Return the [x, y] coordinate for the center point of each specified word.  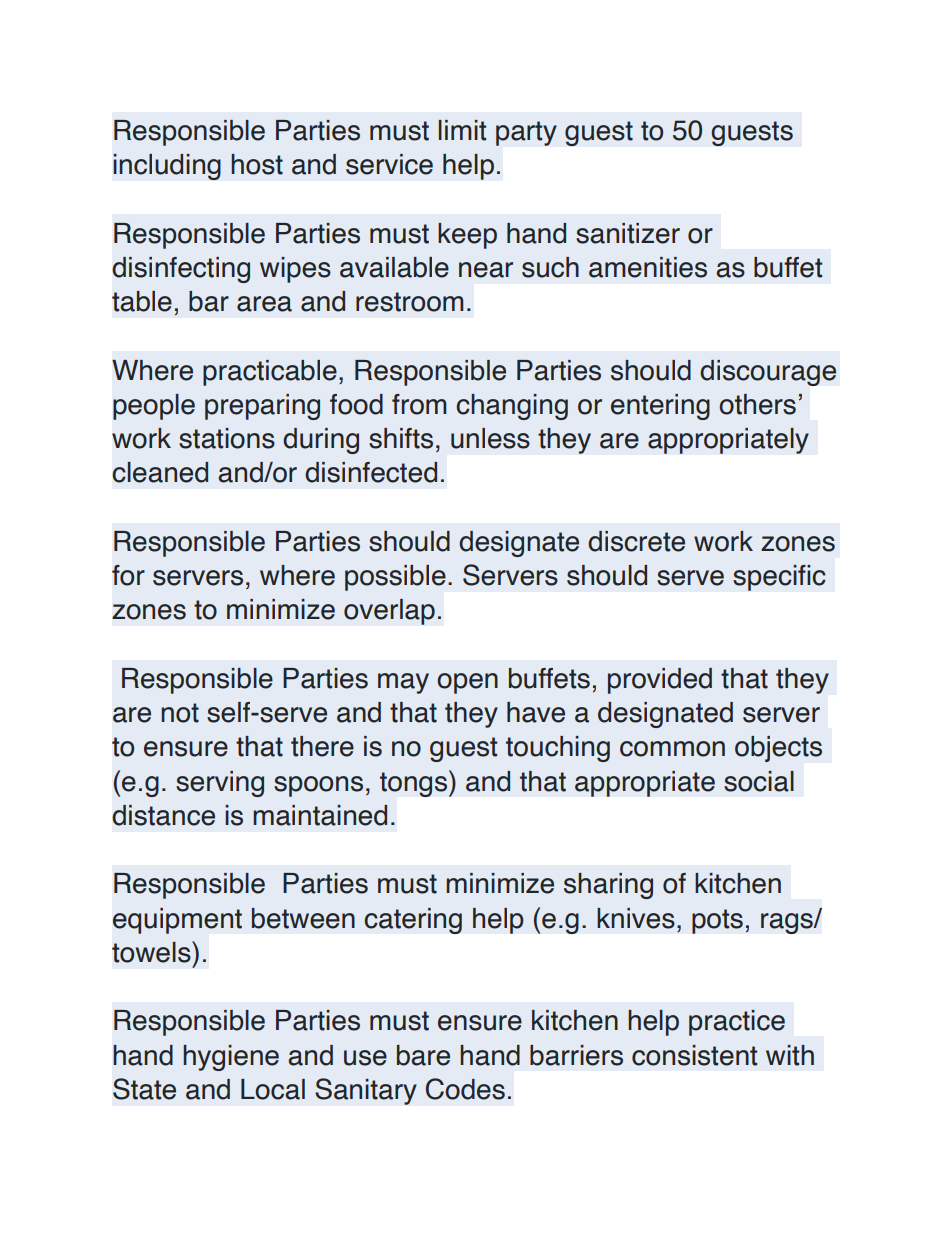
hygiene [231, 1058]
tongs [415, 783]
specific [779, 578]
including [167, 166]
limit [462, 130]
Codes [465, 1089]
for [128, 575]
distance [163, 815]
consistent [694, 1055]
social [759, 781]
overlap [389, 612]
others [757, 404]
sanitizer [628, 233]
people [154, 407]
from [419, 404]
